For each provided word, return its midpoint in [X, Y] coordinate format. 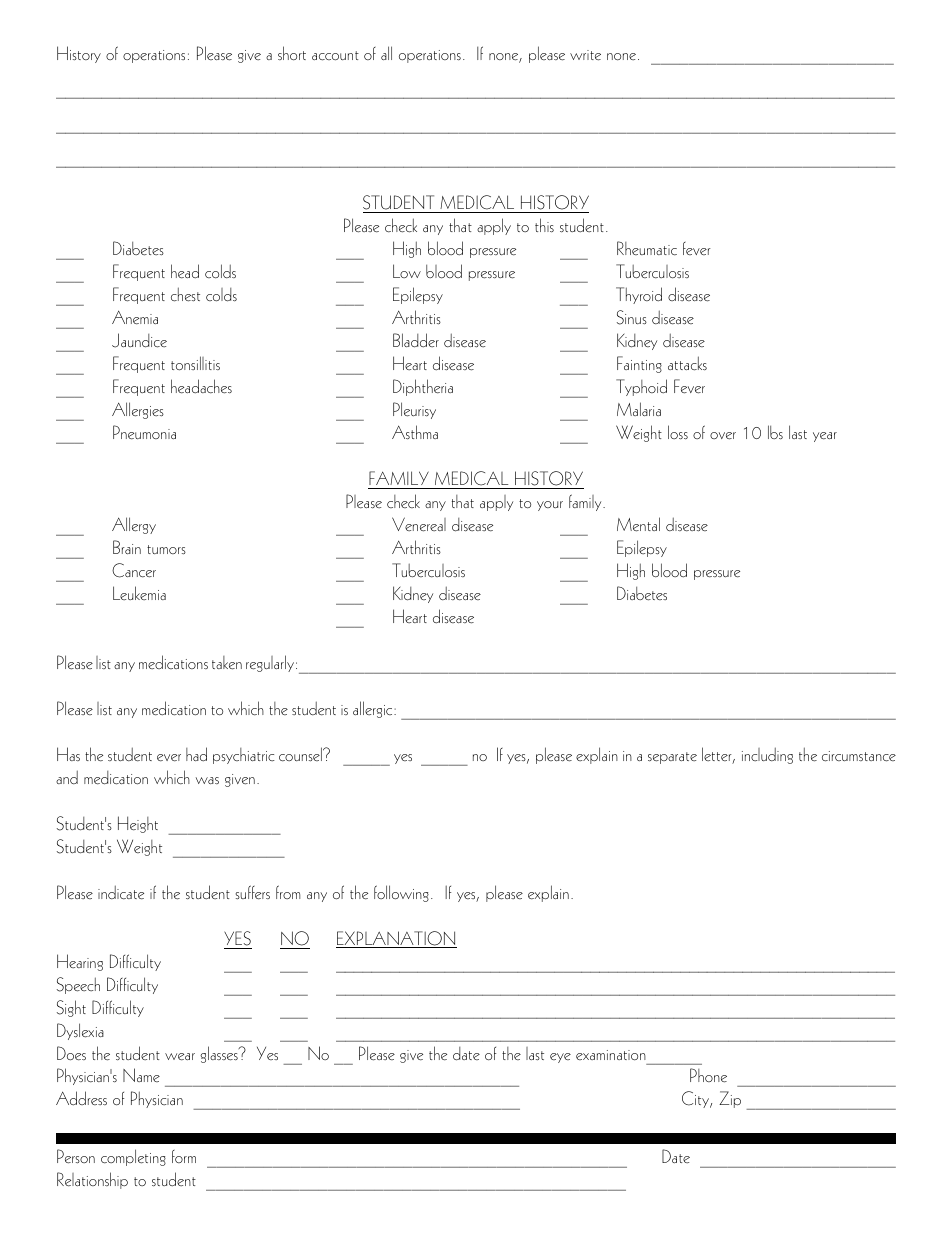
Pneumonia [144, 432]
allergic [374, 709]
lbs [775, 432]
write [585, 55]
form [184, 1156]
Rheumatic [647, 248]
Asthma [415, 432]
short [292, 53]
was [207, 780]
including [767, 755]
